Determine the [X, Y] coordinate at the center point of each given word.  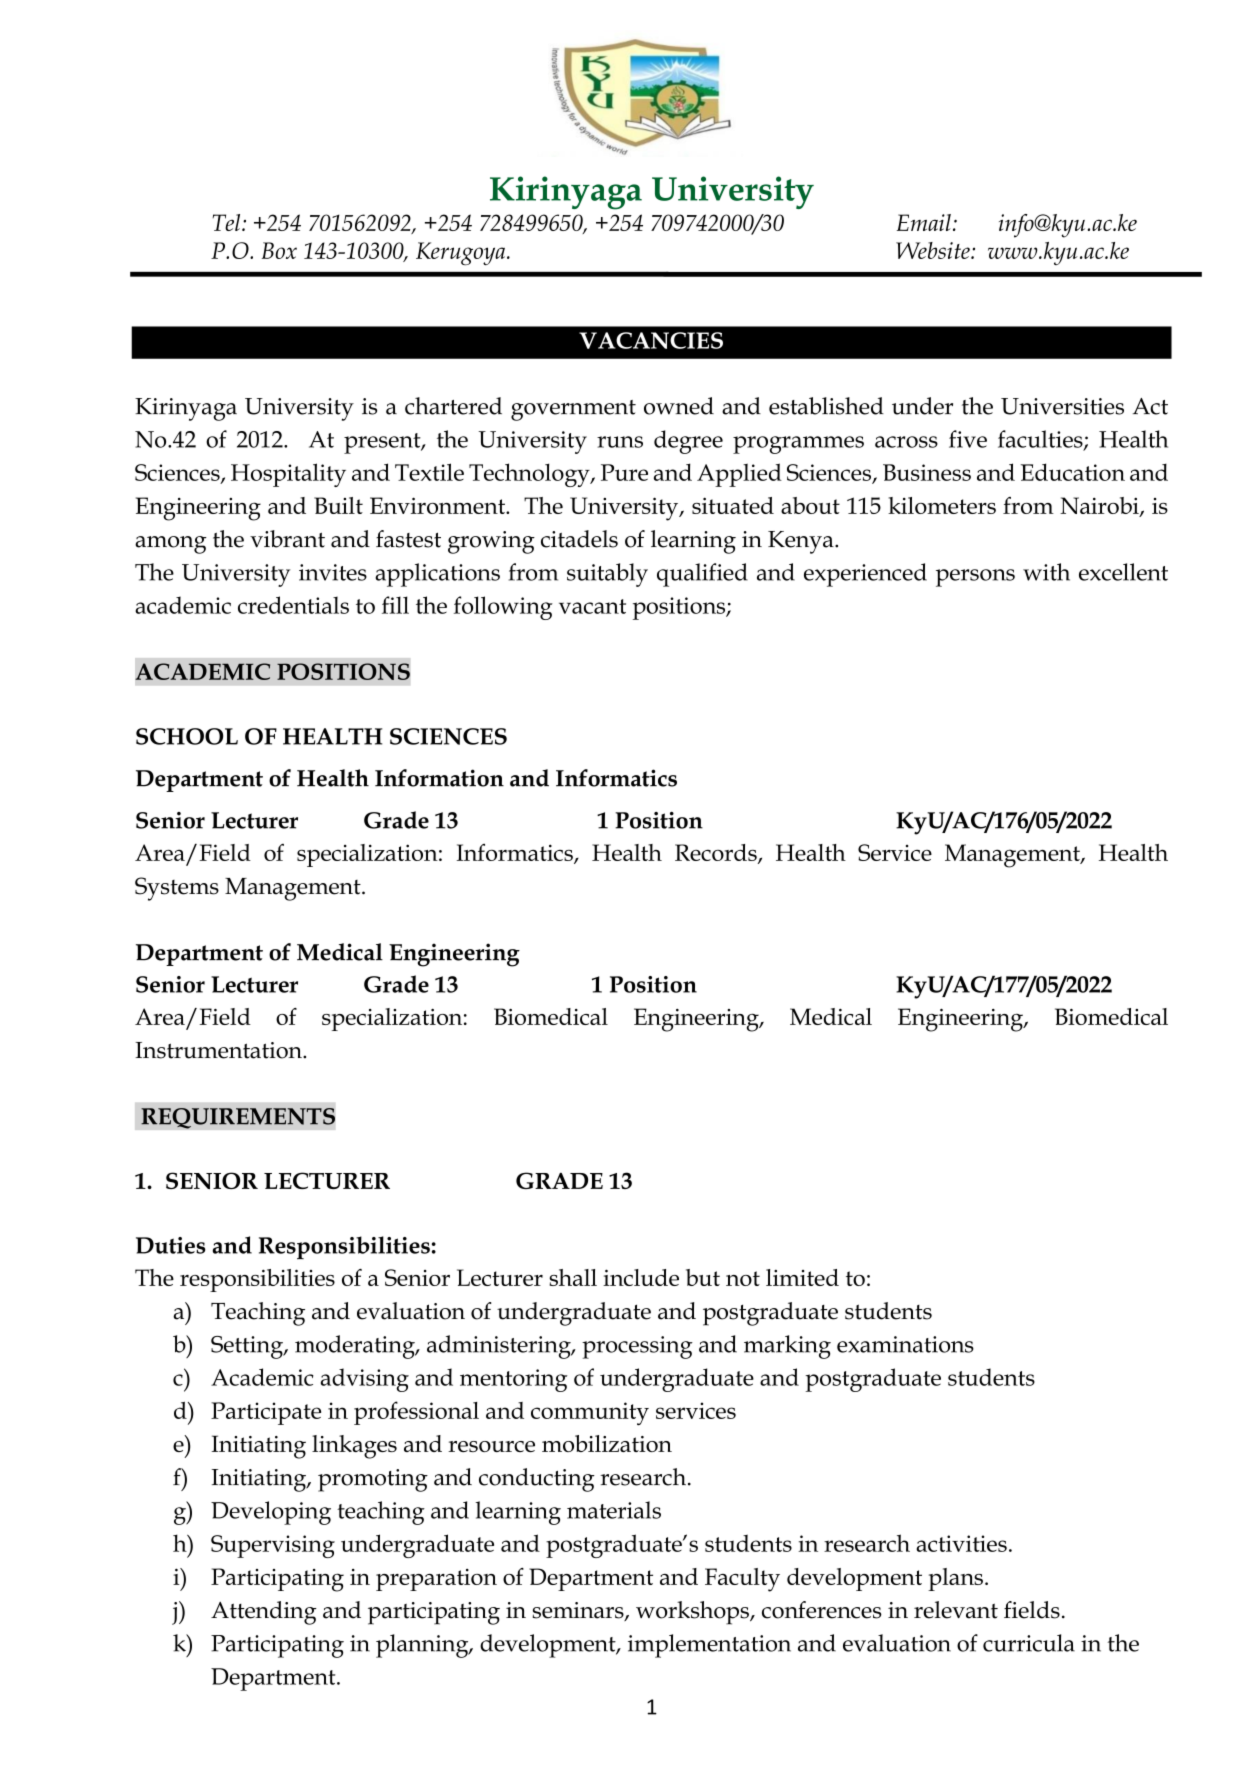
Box [279, 250]
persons [975, 578]
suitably [607, 575]
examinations [905, 1344]
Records [717, 853]
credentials [293, 605]
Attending [264, 1613]
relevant [956, 1610]
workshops [693, 1613]
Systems [177, 889]
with [1046, 572]
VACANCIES [651, 340]
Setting [248, 1347]
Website [934, 250]
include [641, 1277]
